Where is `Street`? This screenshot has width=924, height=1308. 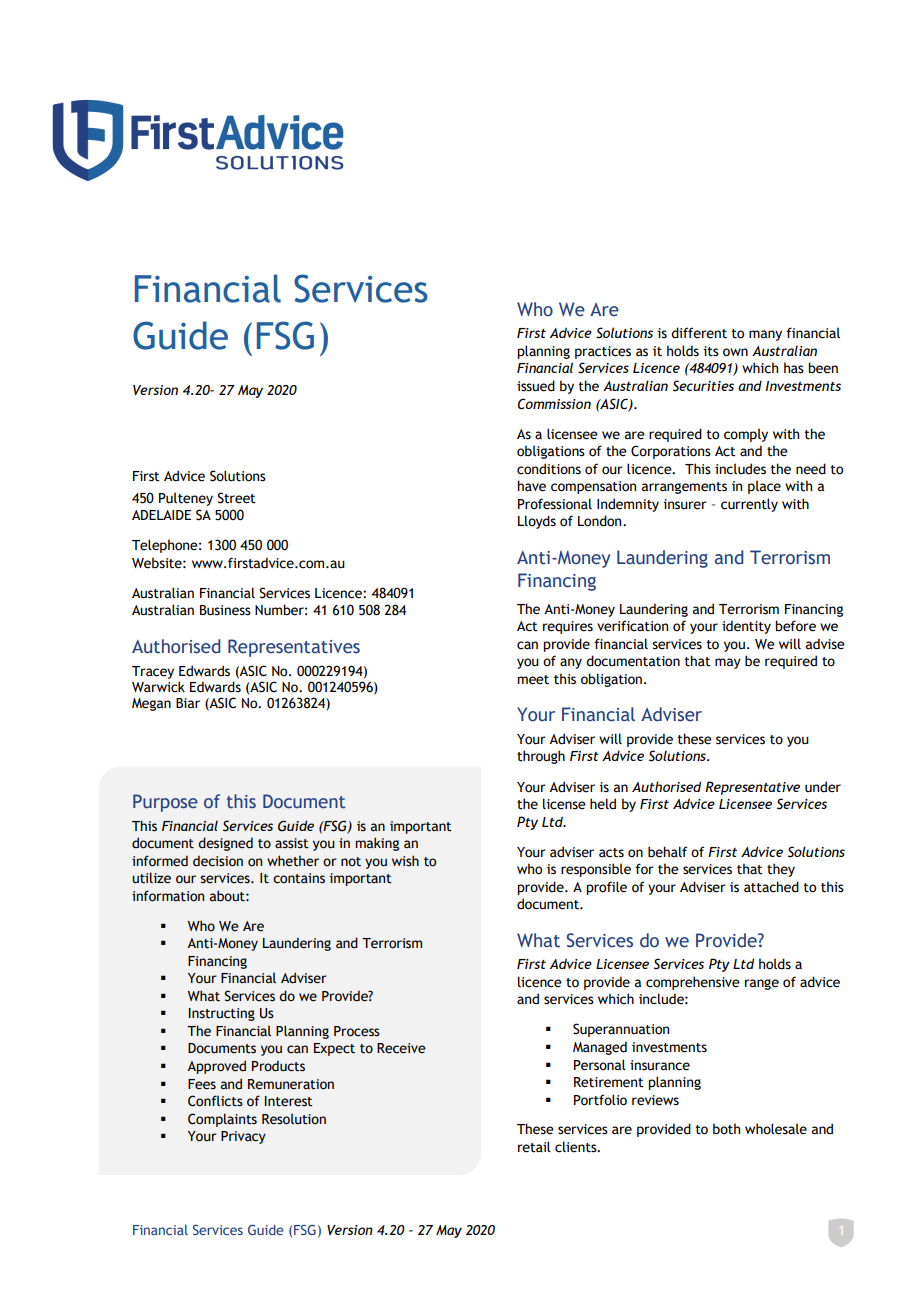
Street is located at coordinates (236, 498).
